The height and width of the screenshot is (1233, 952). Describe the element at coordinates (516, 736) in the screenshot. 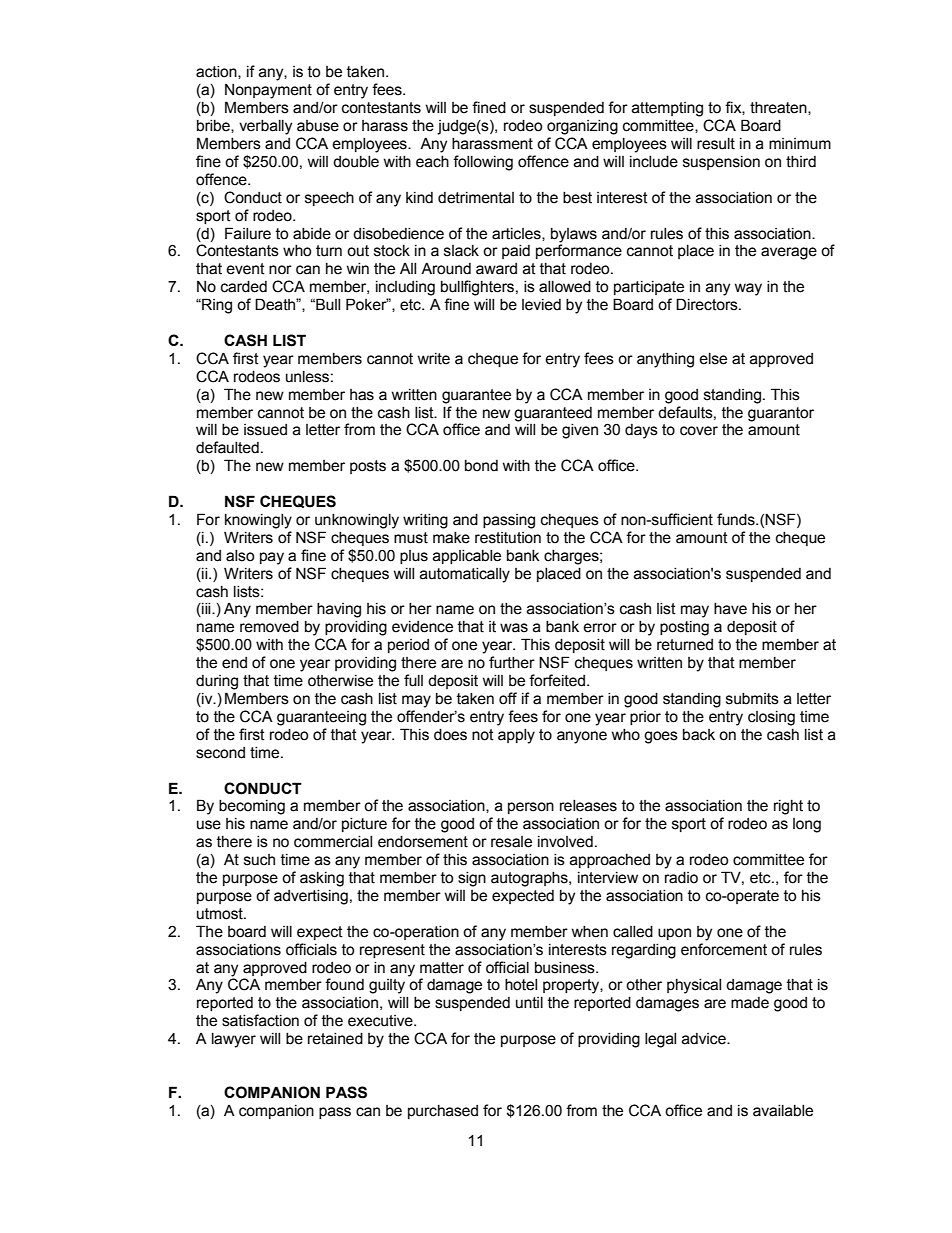

I see `apply` at that location.
